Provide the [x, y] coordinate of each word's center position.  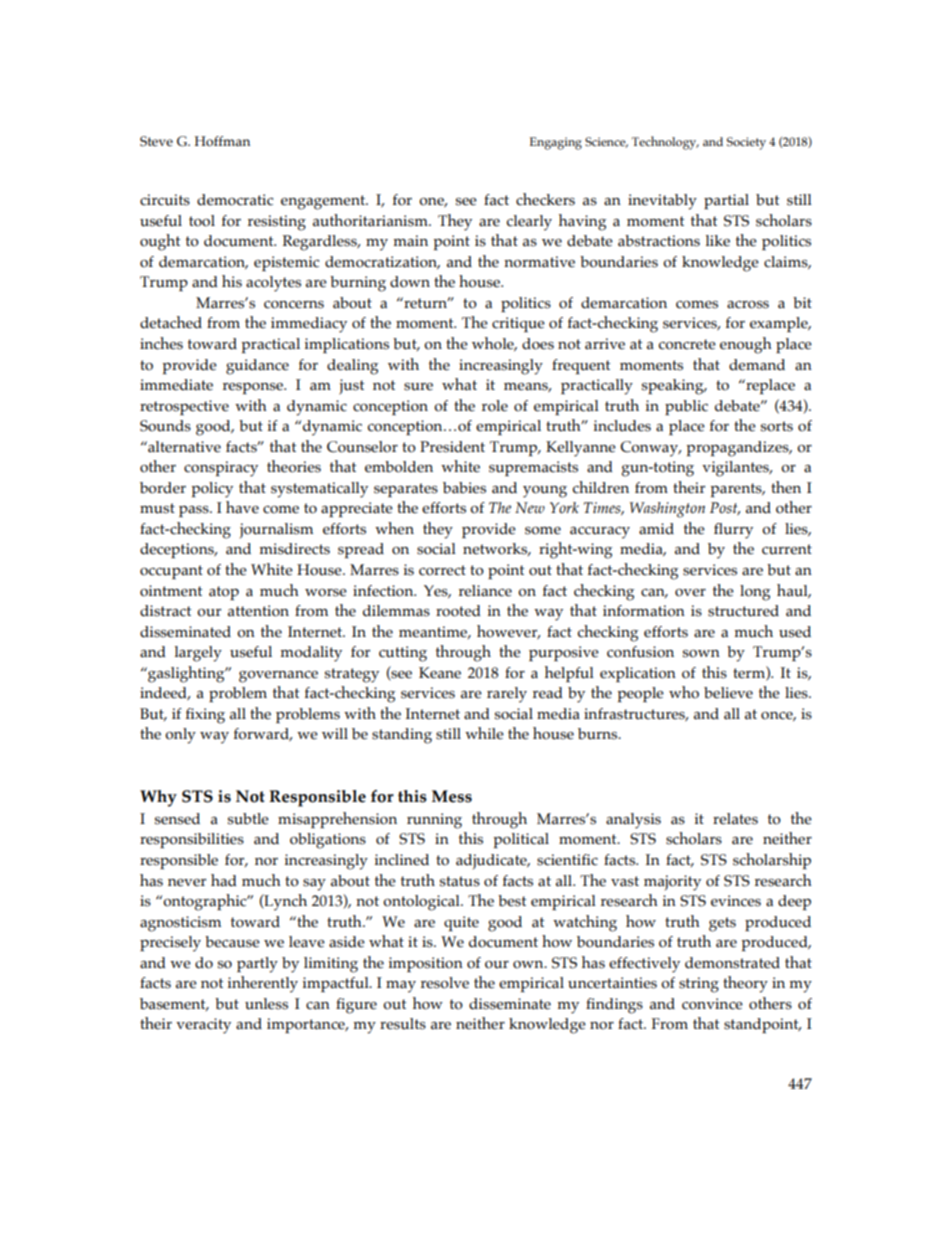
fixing [205, 716]
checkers [545, 199]
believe [728, 693]
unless [266, 1004]
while [484, 733]
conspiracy [221, 469]
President [452, 447]
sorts [777, 426]
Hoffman [222, 141]
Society [746, 143]
